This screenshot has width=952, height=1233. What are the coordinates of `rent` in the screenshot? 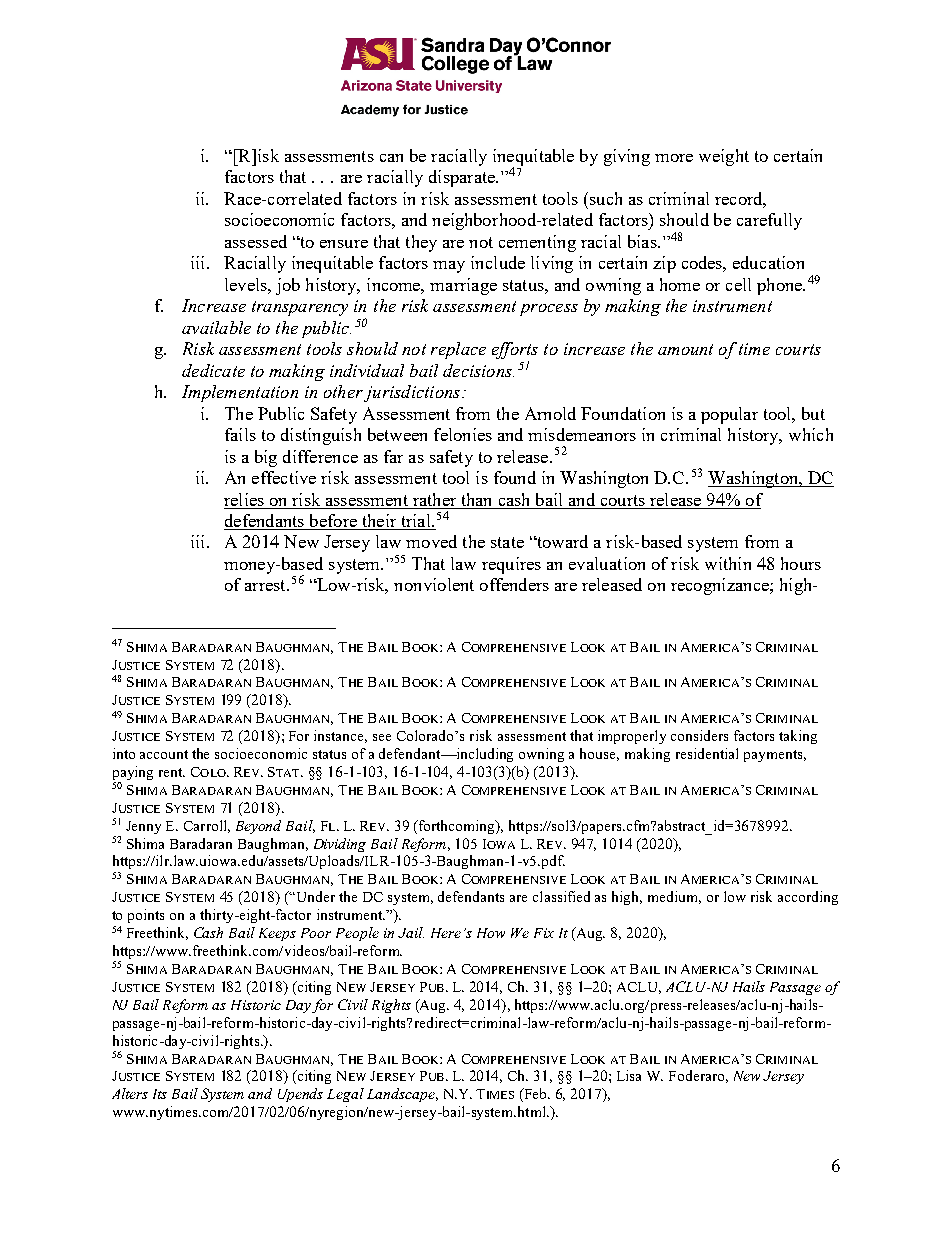 It's located at (172, 772).
